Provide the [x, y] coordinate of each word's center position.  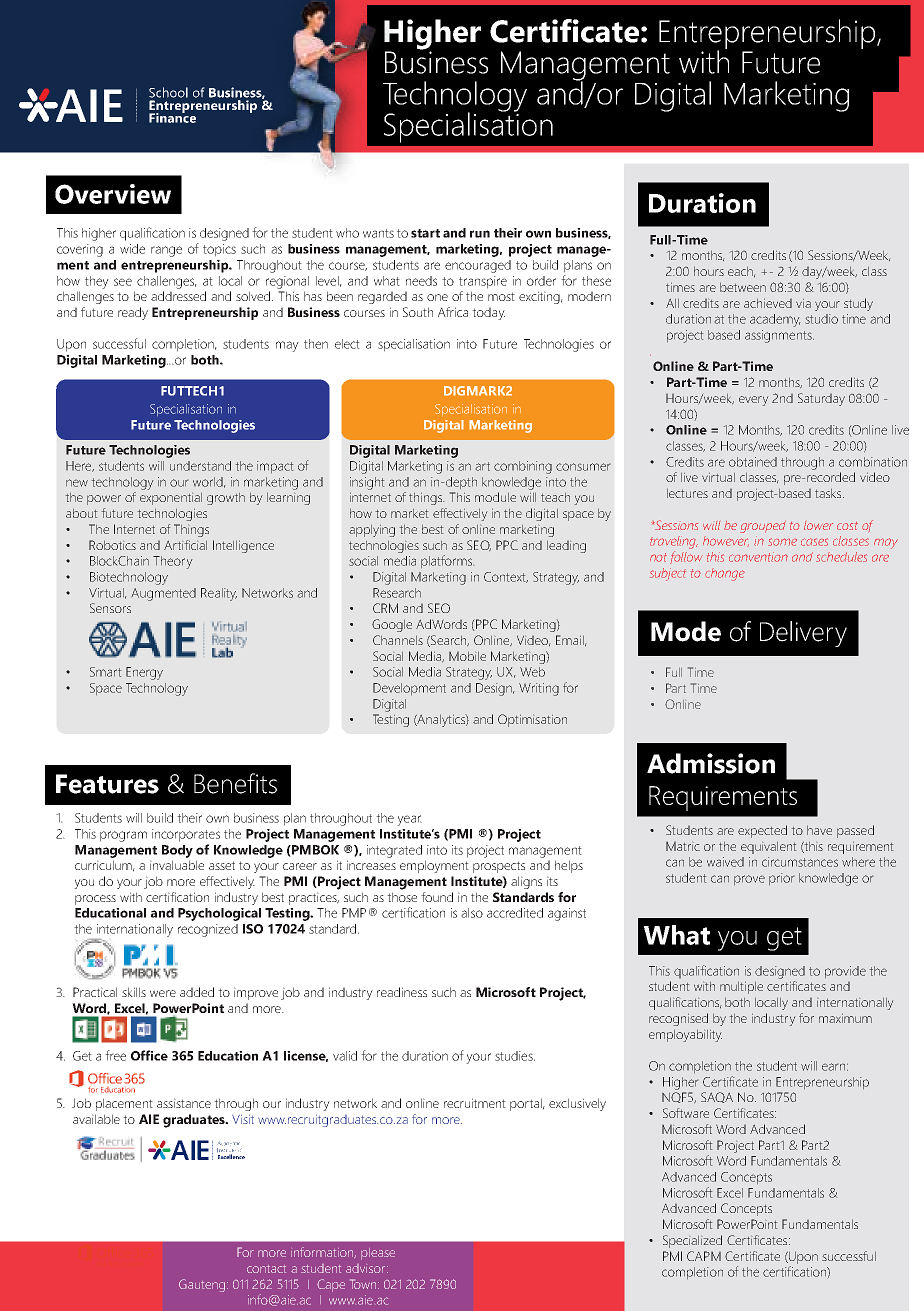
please [378, 1254]
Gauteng [203, 1285]
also [472, 913]
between [743, 287]
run [480, 234]
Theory [173, 562]
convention [758, 557]
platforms [448, 562]
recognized [208, 930]
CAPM [704, 1256]
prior [781, 879]
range [166, 251]
